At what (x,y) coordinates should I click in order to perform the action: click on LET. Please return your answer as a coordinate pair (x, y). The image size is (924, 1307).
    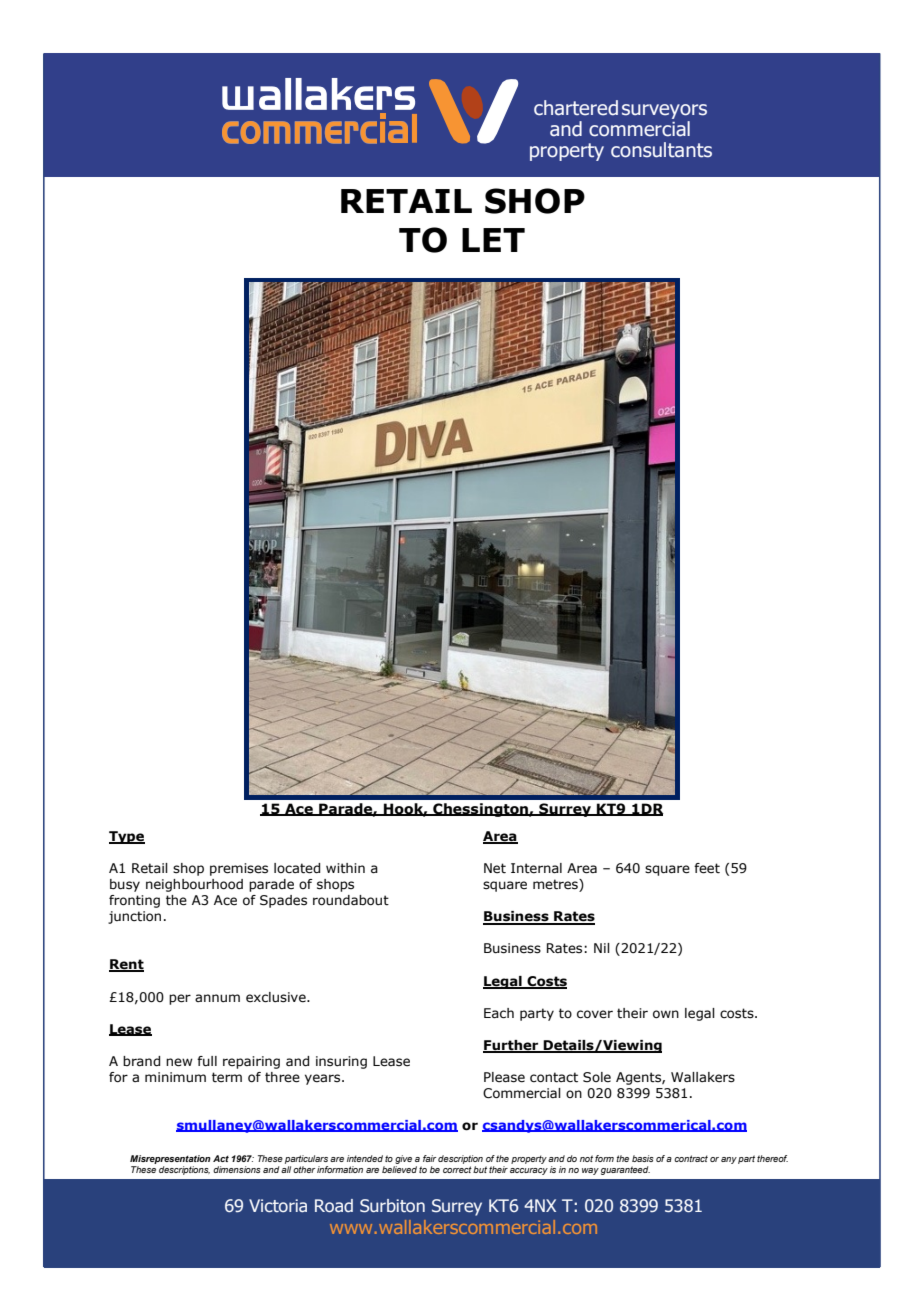
    Looking at the image, I should click on (493, 240).
